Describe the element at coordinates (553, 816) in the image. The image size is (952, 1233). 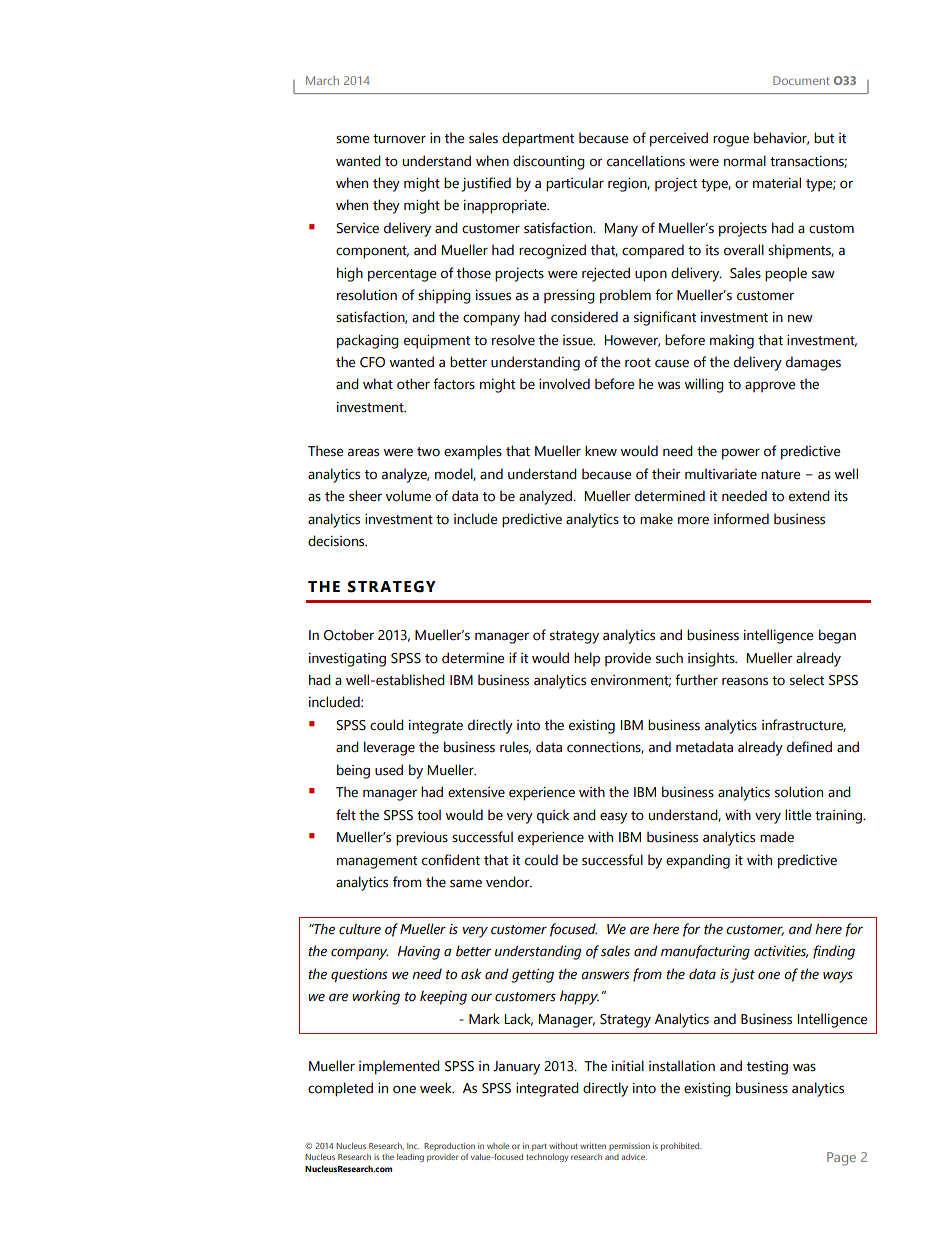
I see `quick` at that location.
